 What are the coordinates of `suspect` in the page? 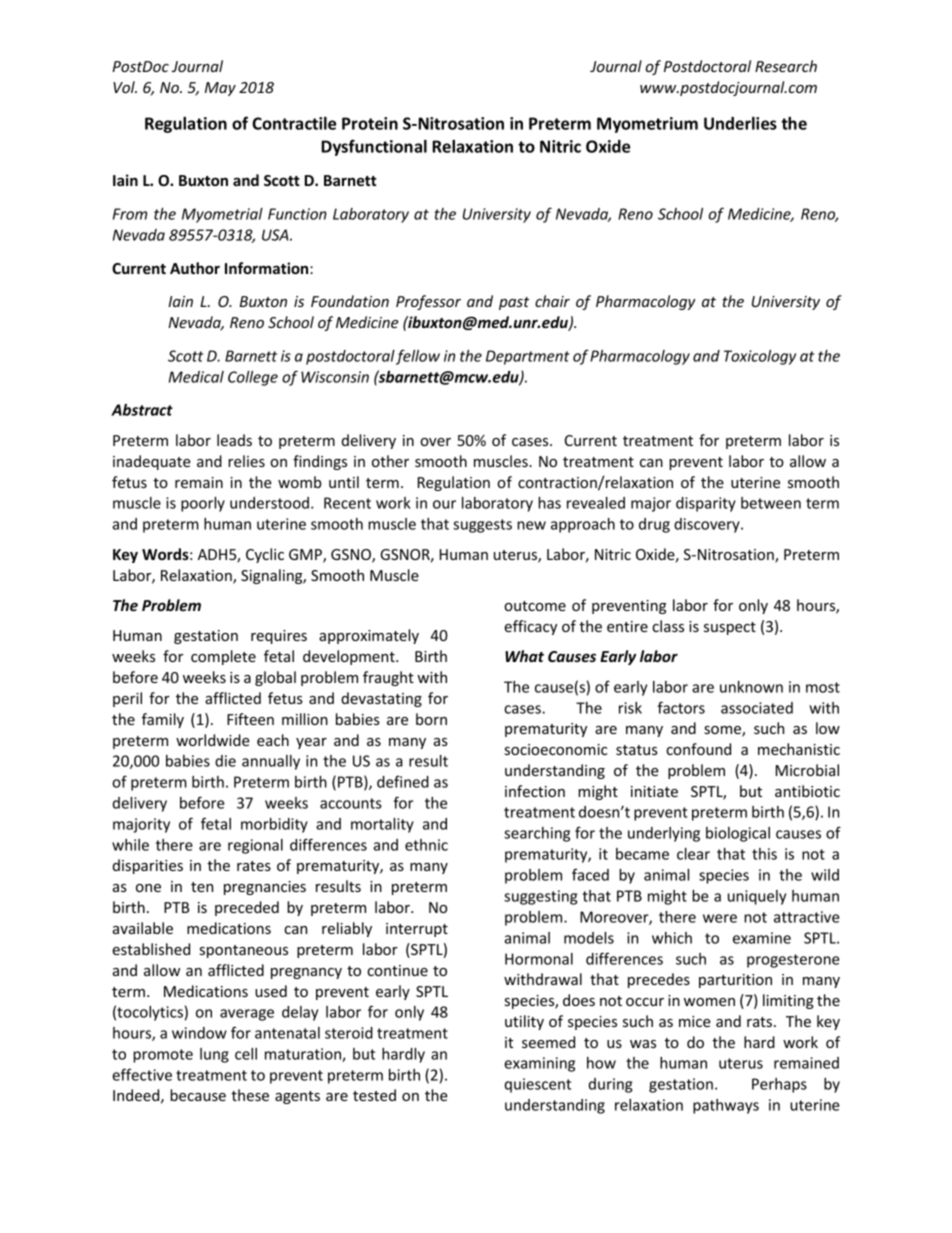 It's located at (730, 628).
